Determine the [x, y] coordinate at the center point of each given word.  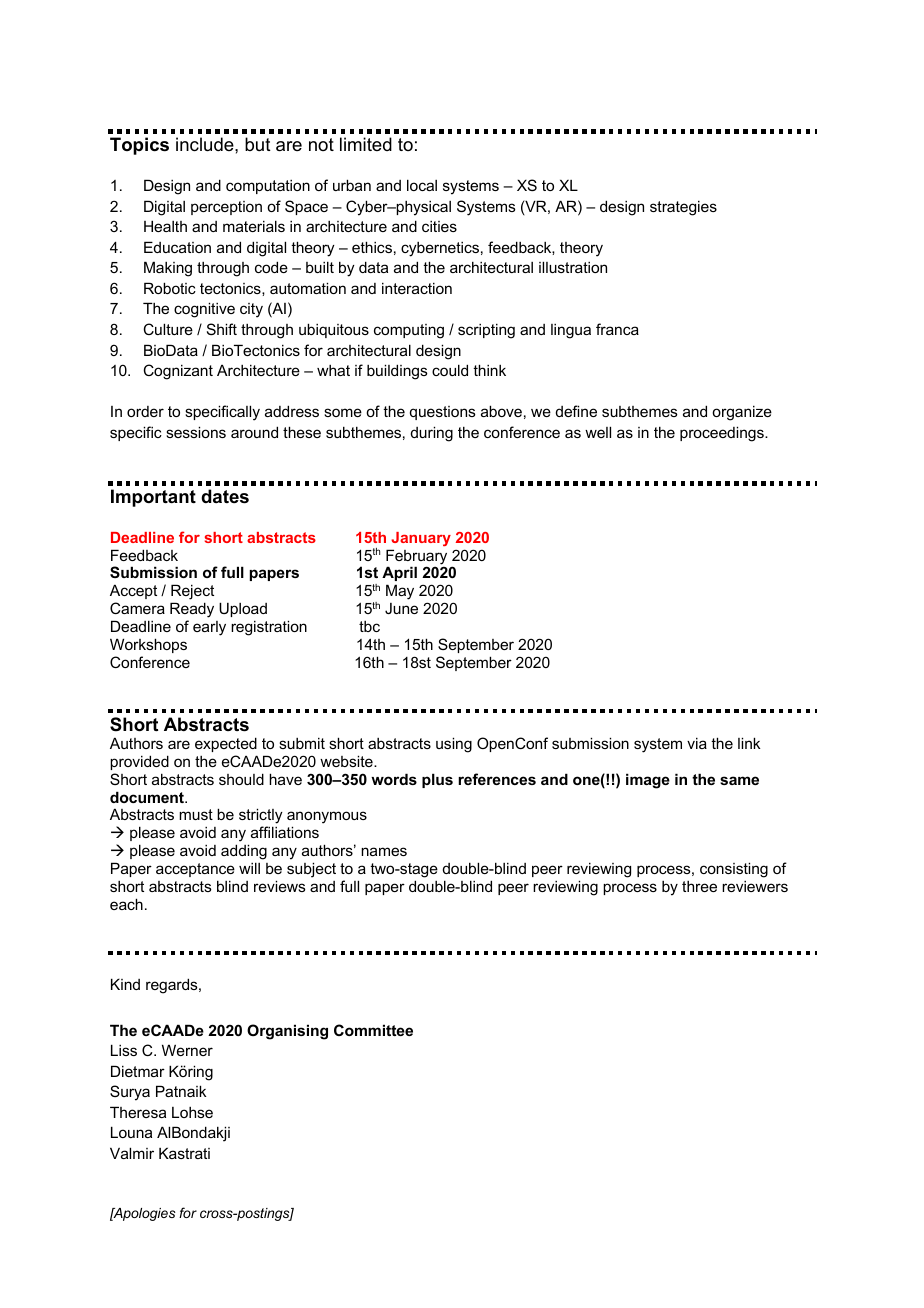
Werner [187, 1050]
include [206, 144]
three [699, 886]
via [697, 743]
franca [617, 329]
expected [226, 744]
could [450, 370]
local [422, 185]
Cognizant [178, 372]
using [454, 745]
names [384, 851]
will [249, 868]
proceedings [723, 434]
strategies [683, 208]
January [421, 539]
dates [225, 496]
